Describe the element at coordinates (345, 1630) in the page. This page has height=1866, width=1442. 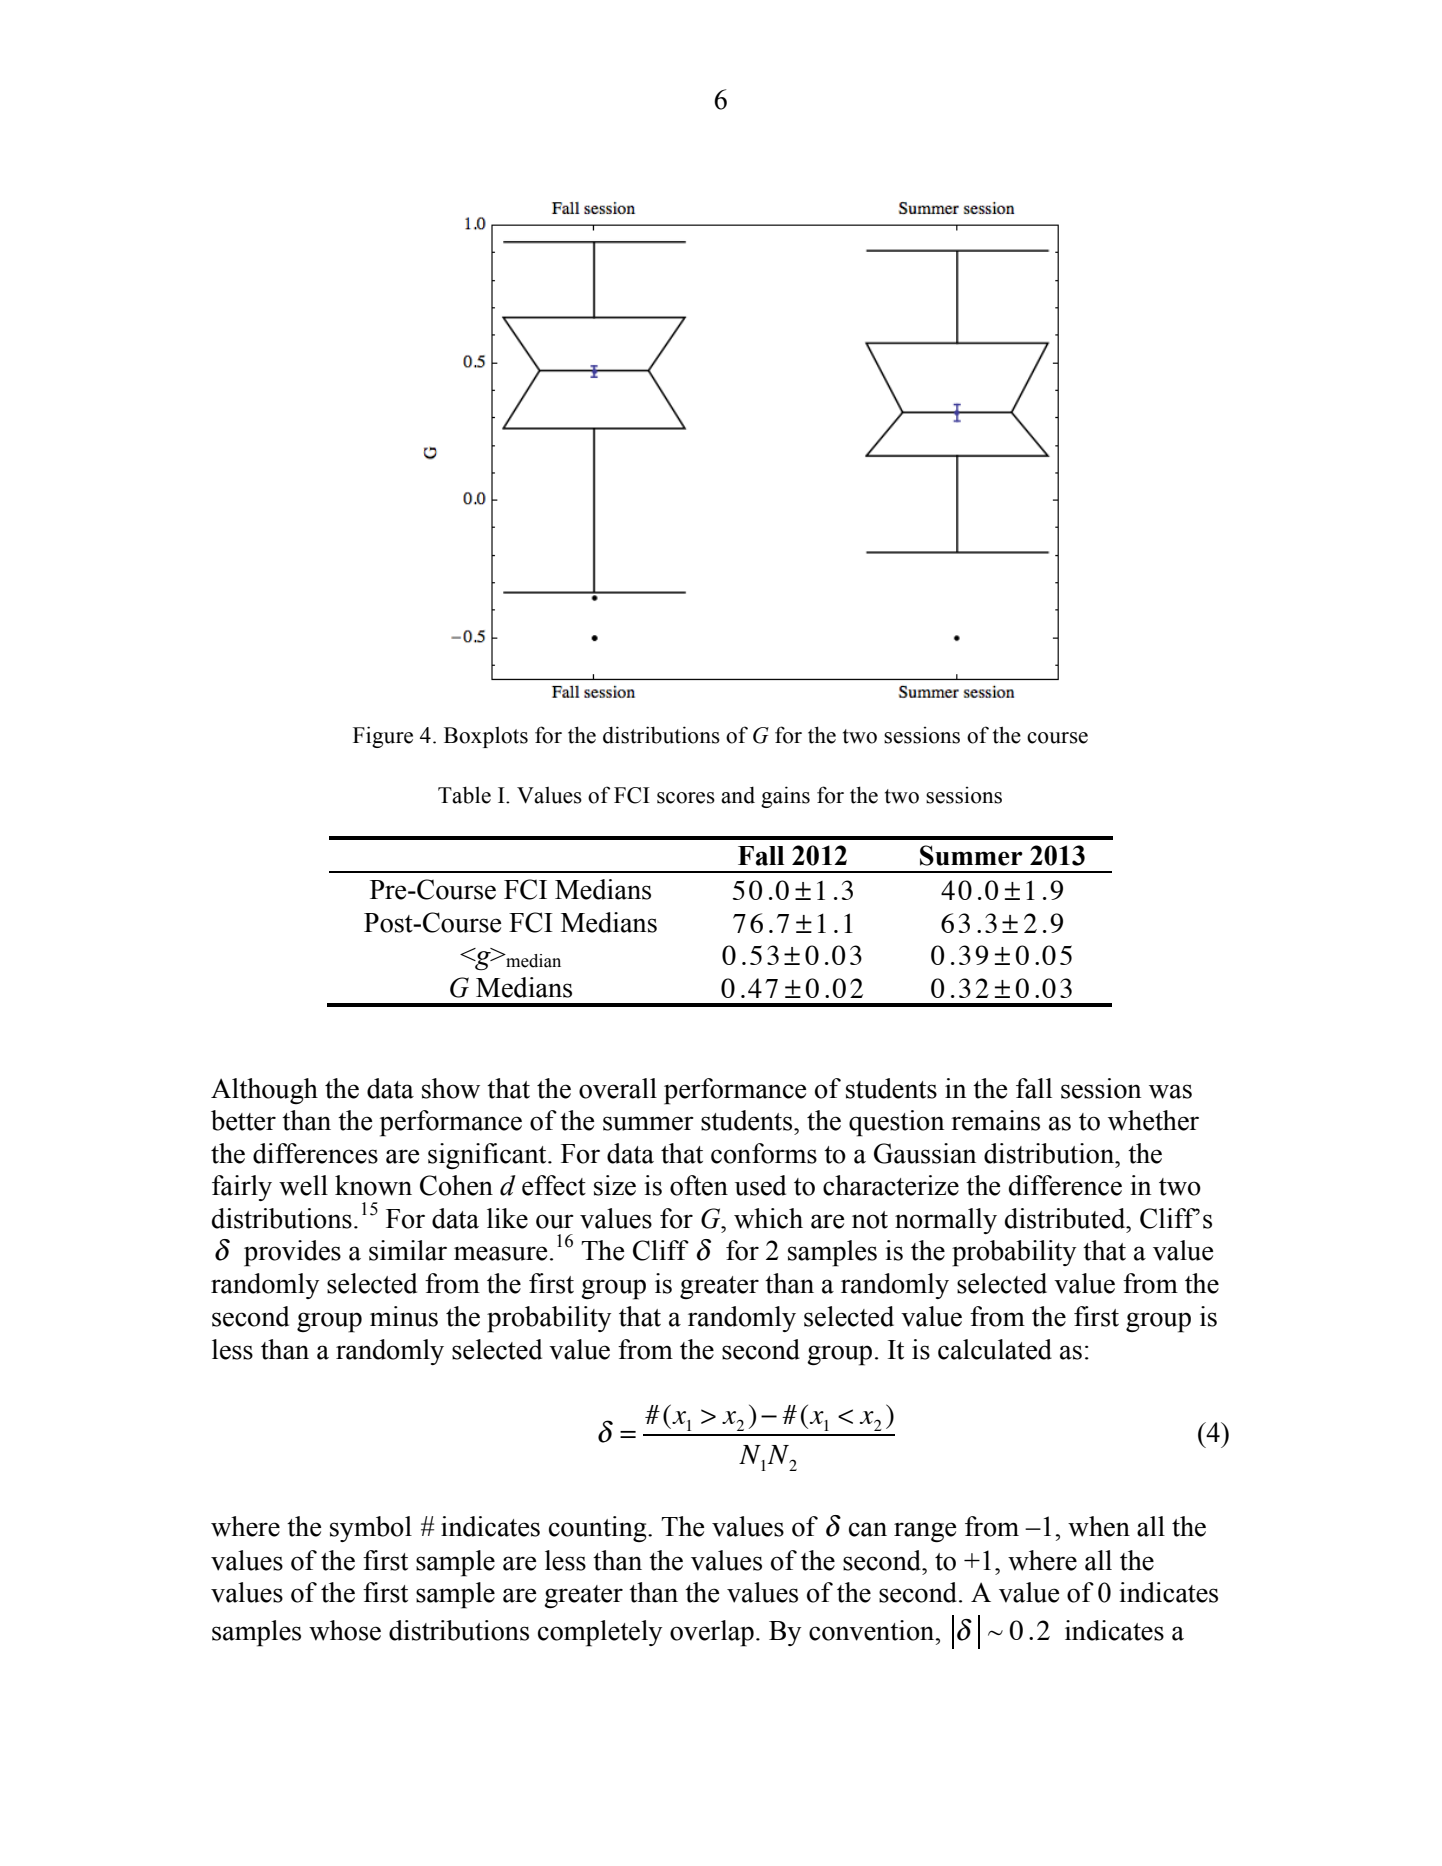
I see `whose` at that location.
